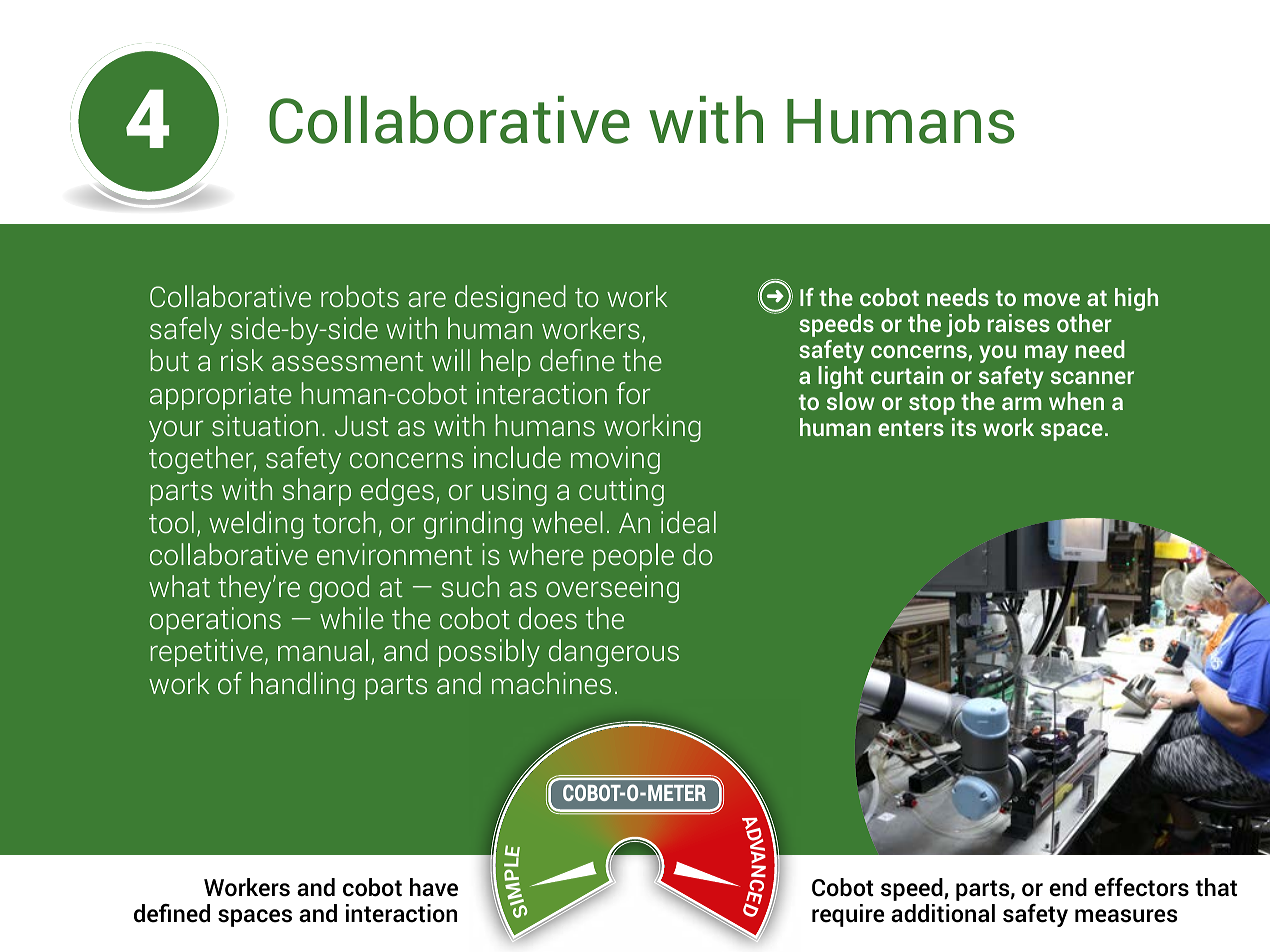 The width and height of the screenshot is (1270, 952). Describe the element at coordinates (303, 686) in the screenshot. I see `handling` at that location.
